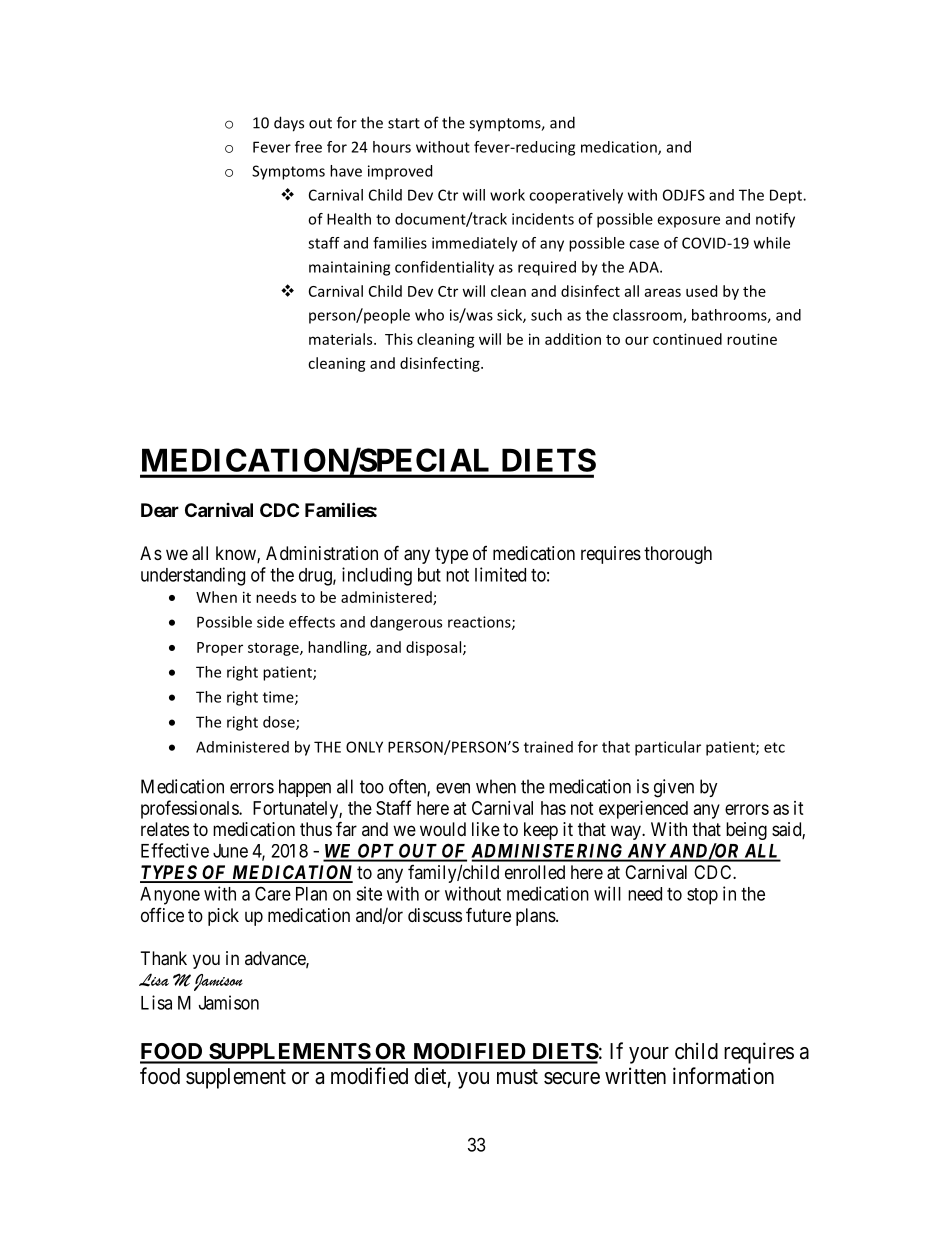 The image size is (952, 1233). I want to click on Thank, so click(164, 958).
